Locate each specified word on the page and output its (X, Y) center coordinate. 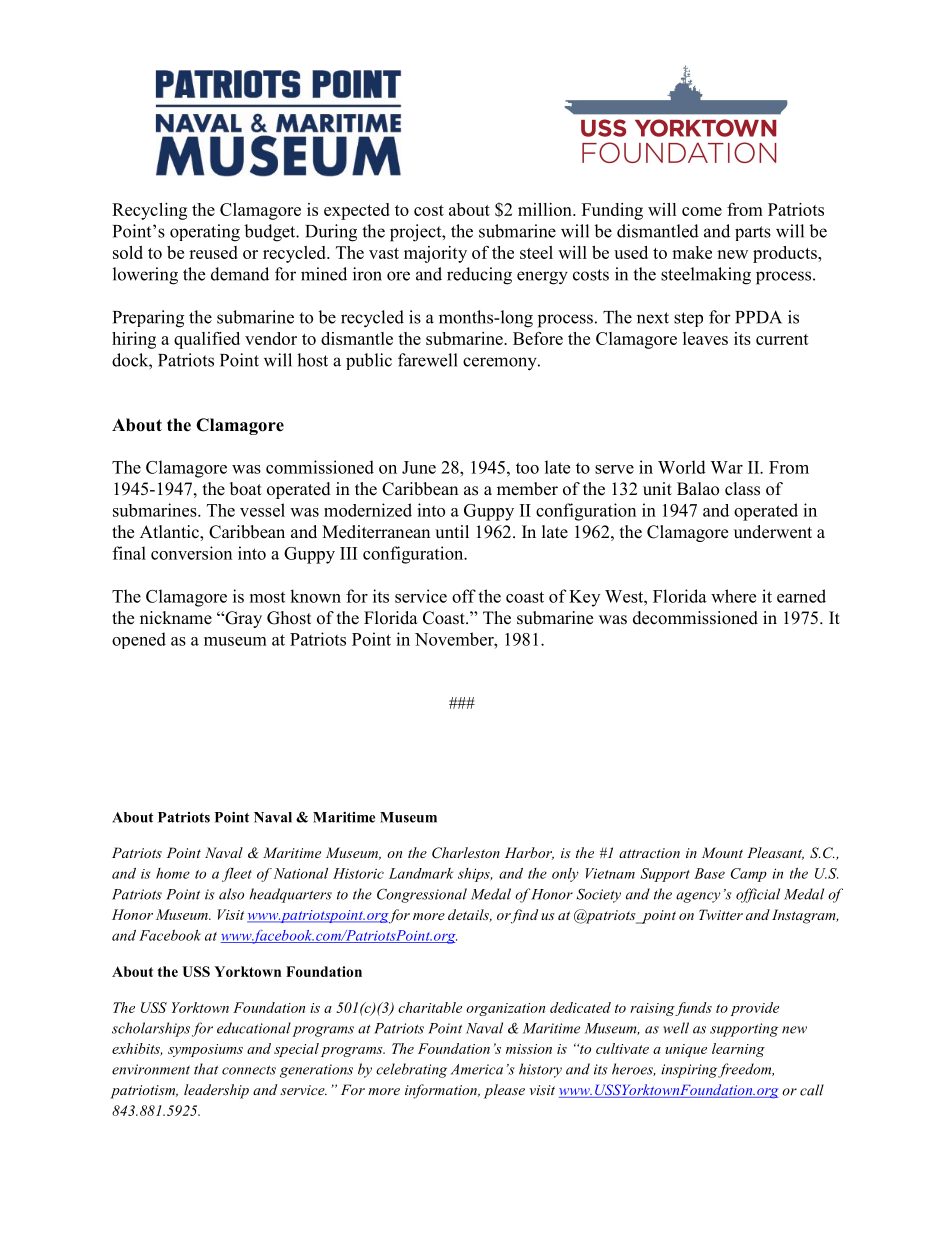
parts (753, 233)
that (206, 1069)
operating (205, 233)
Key (584, 598)
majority (435, 254)
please (504, 1091)
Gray (242, 619)
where (733, 596)
